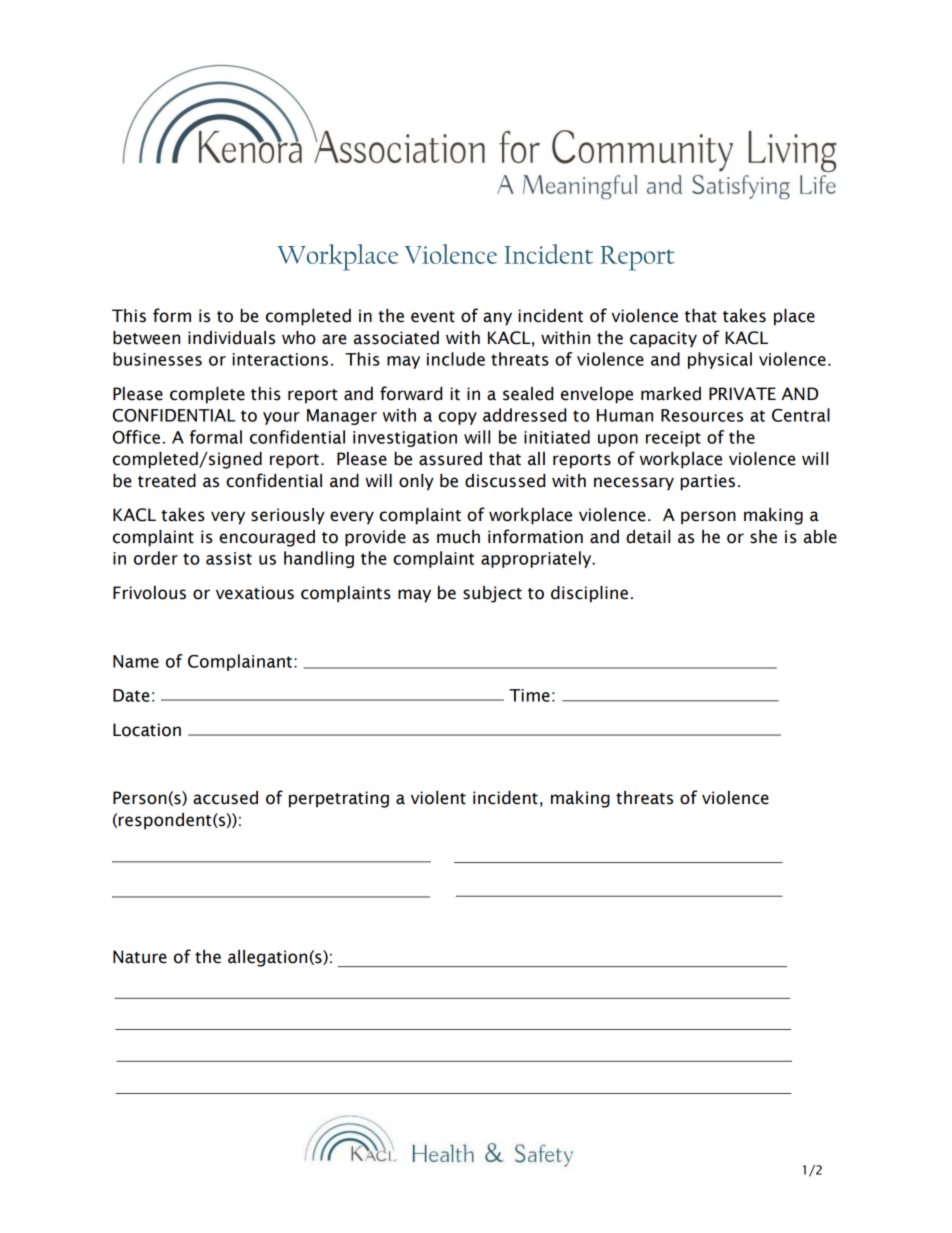 The height and width of the screenshot is (1233, 952). Describe the element at coordinates (763, 537) in the screenshot. I see `she` at that location.
